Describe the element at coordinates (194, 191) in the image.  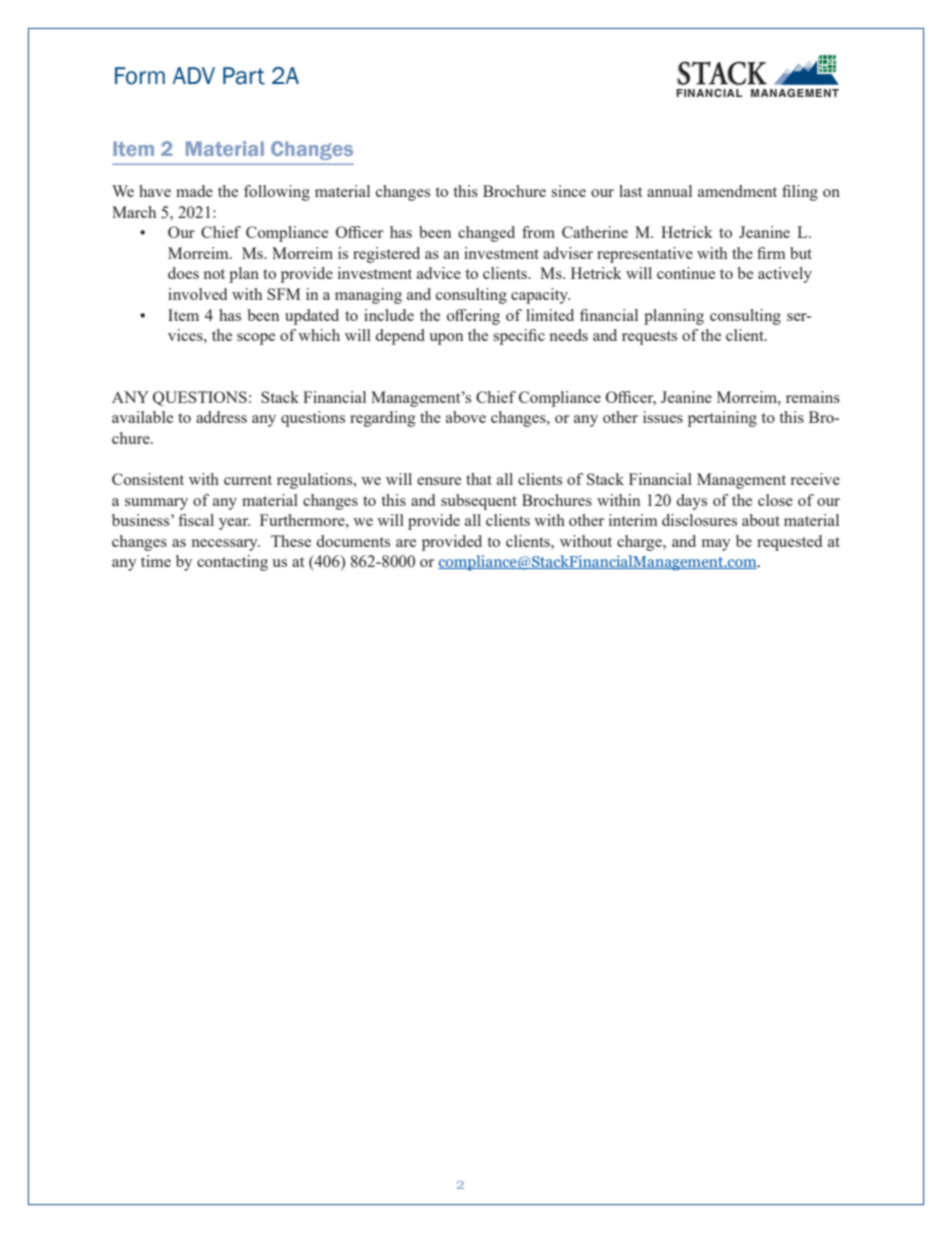
I see `made` at that location.
